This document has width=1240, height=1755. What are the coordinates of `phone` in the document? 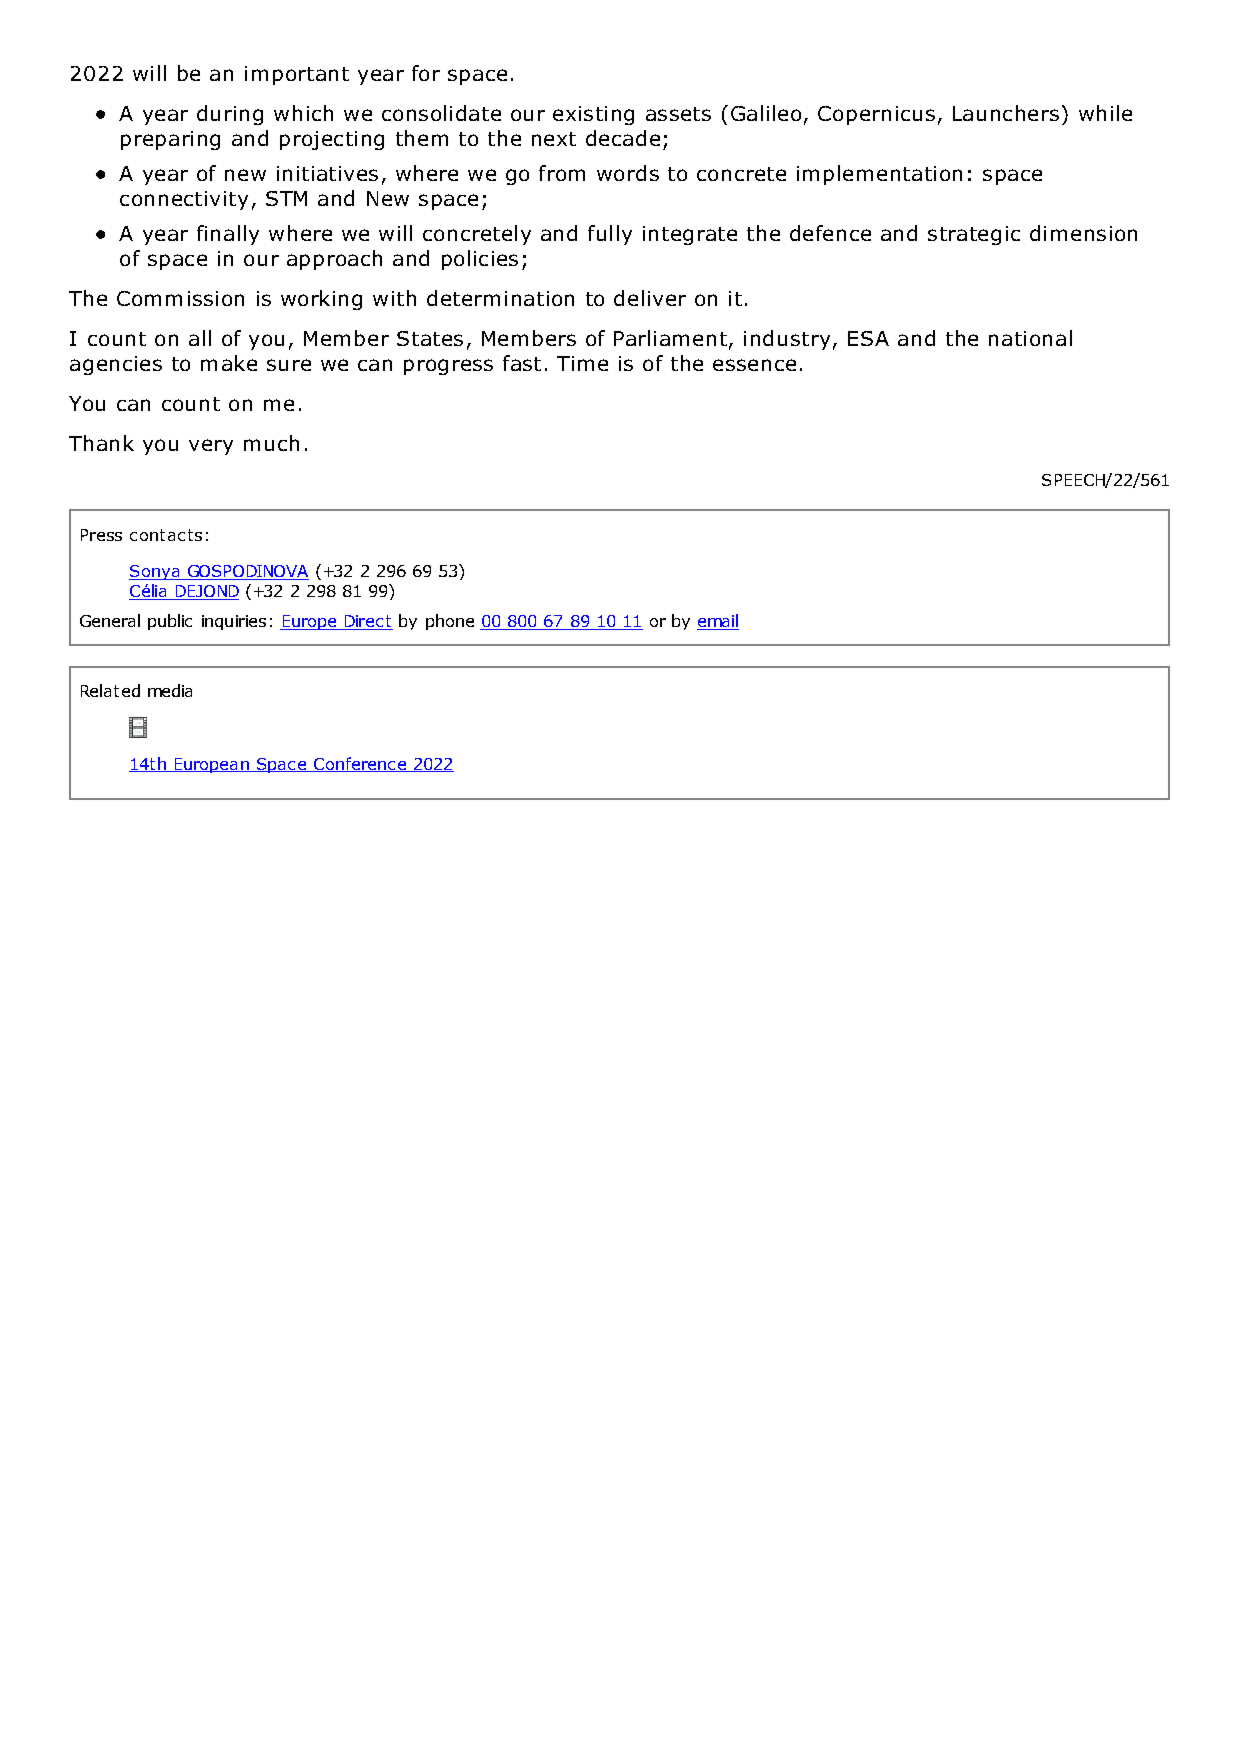 It's located at (450, 622).
